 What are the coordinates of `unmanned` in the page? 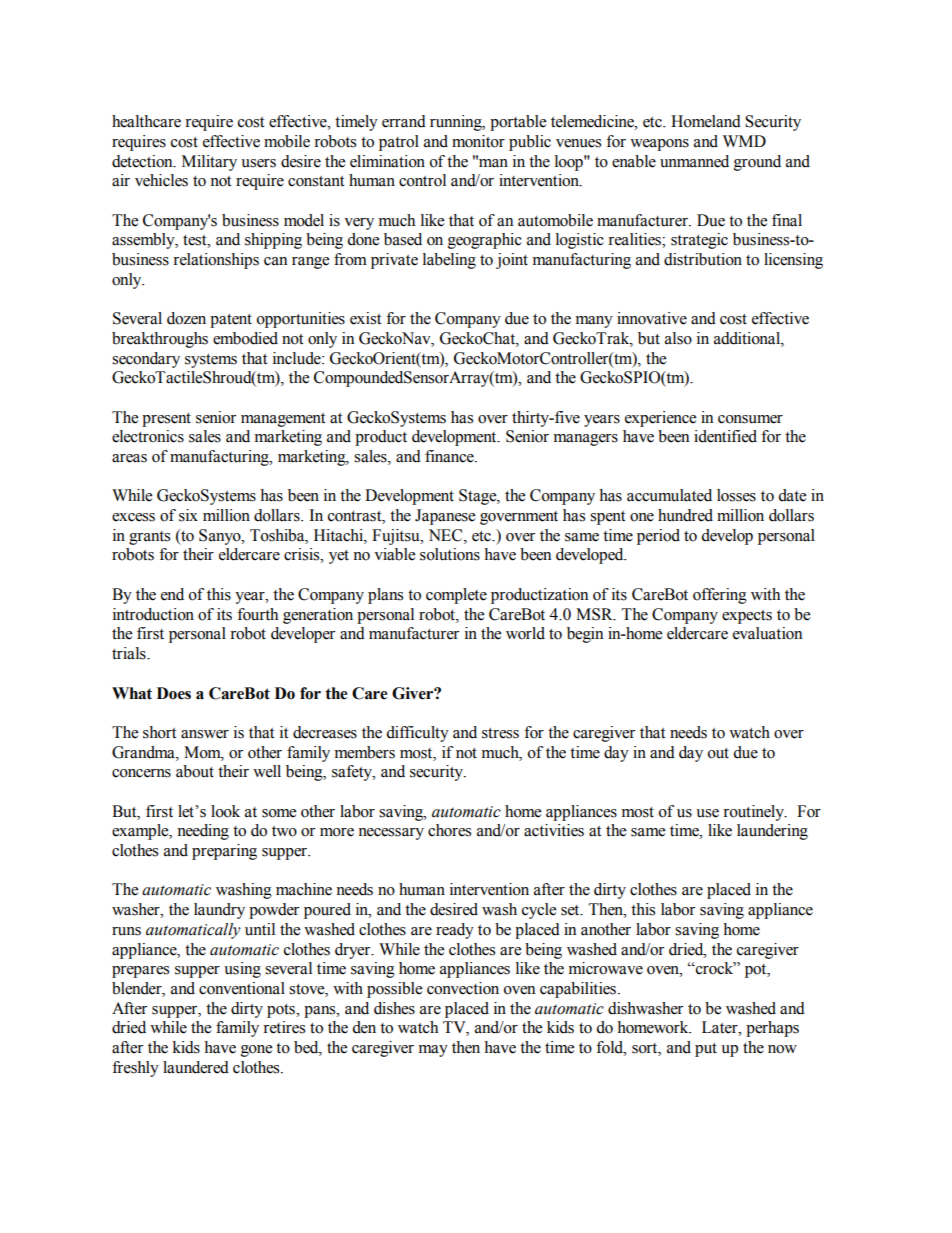 It's located at (694, 161).
